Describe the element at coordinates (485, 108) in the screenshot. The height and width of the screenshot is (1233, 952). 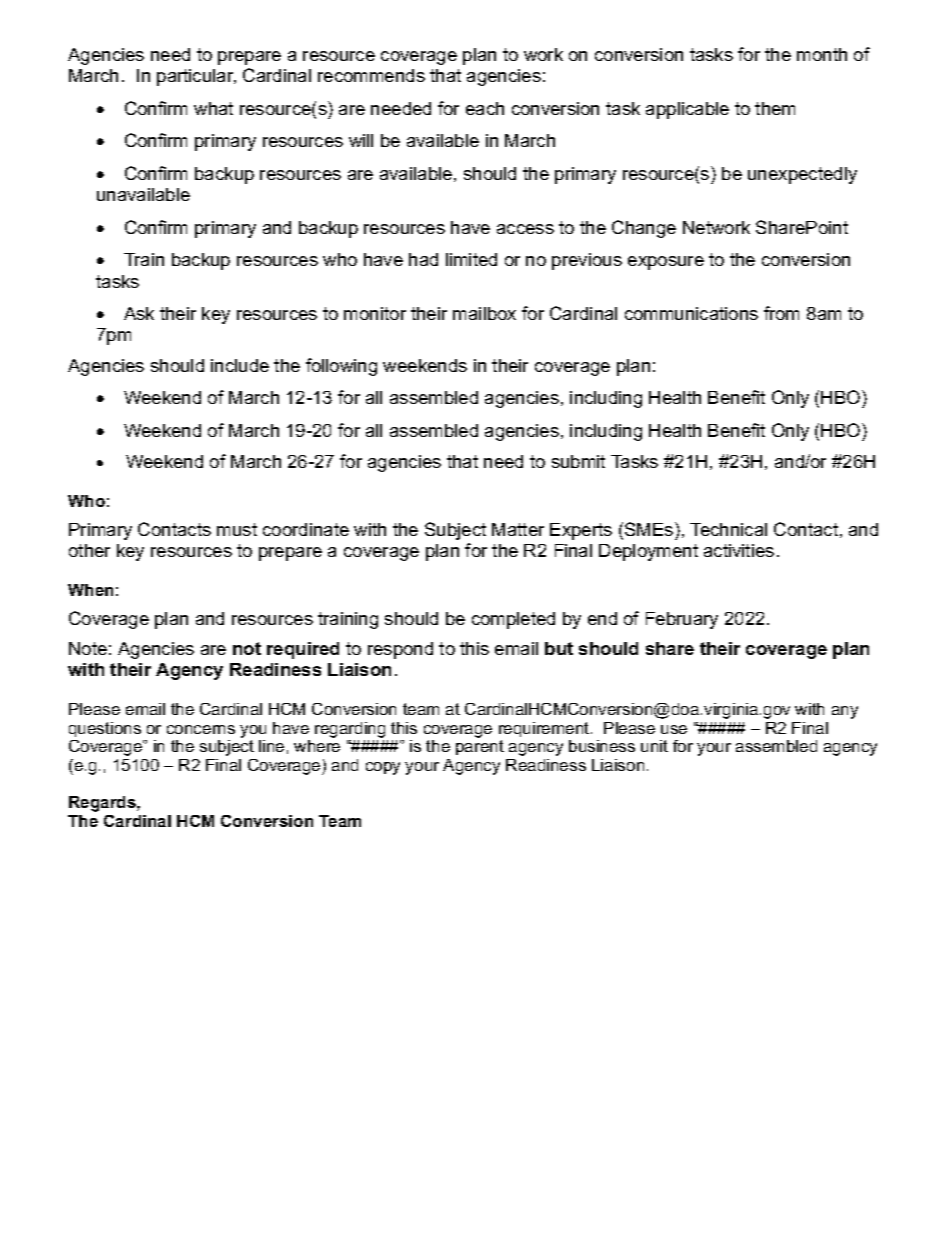
I see `each` at that location.
